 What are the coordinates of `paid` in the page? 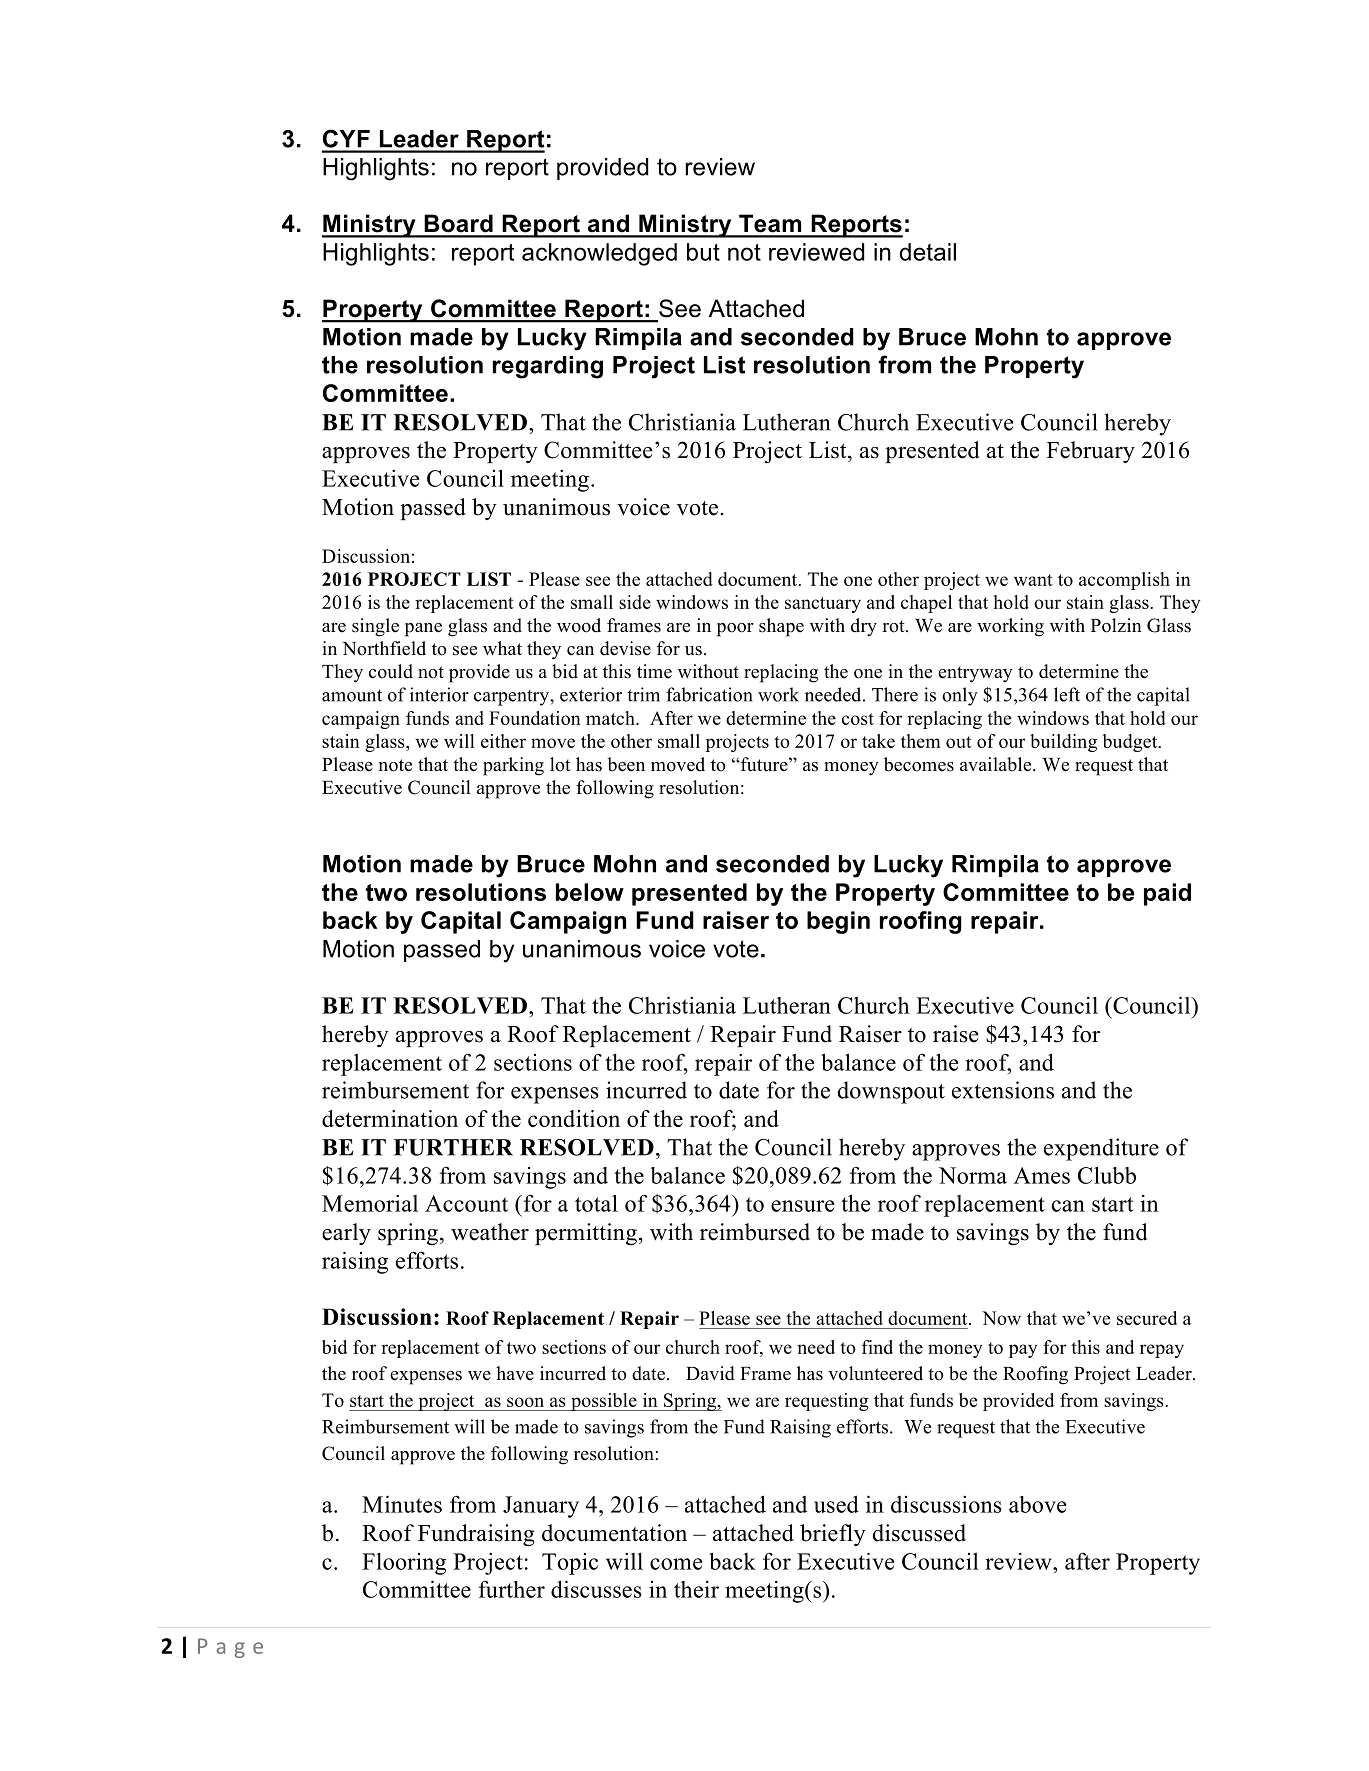 It's located at (1167, 894).
